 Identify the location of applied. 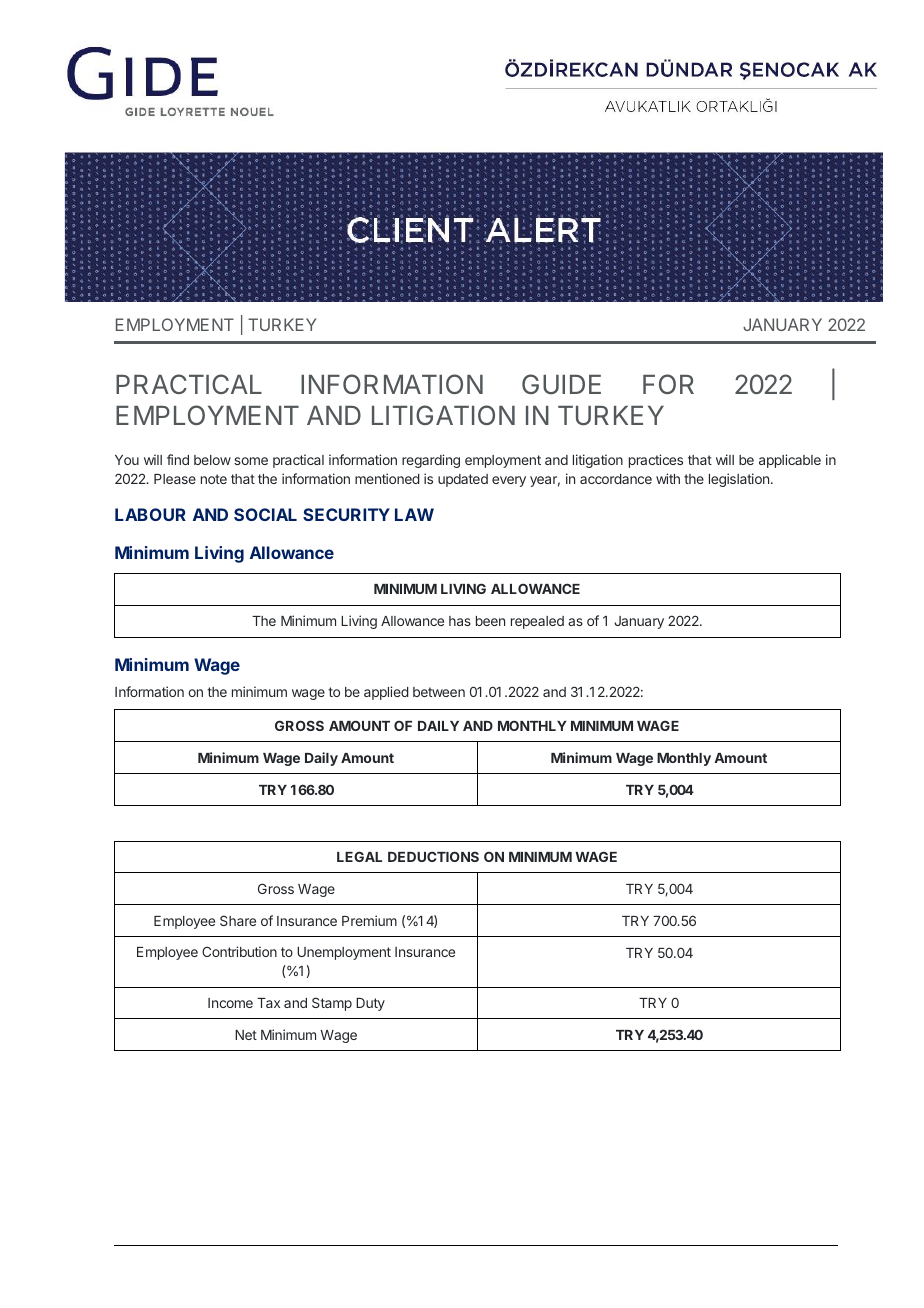
(386, 693).
